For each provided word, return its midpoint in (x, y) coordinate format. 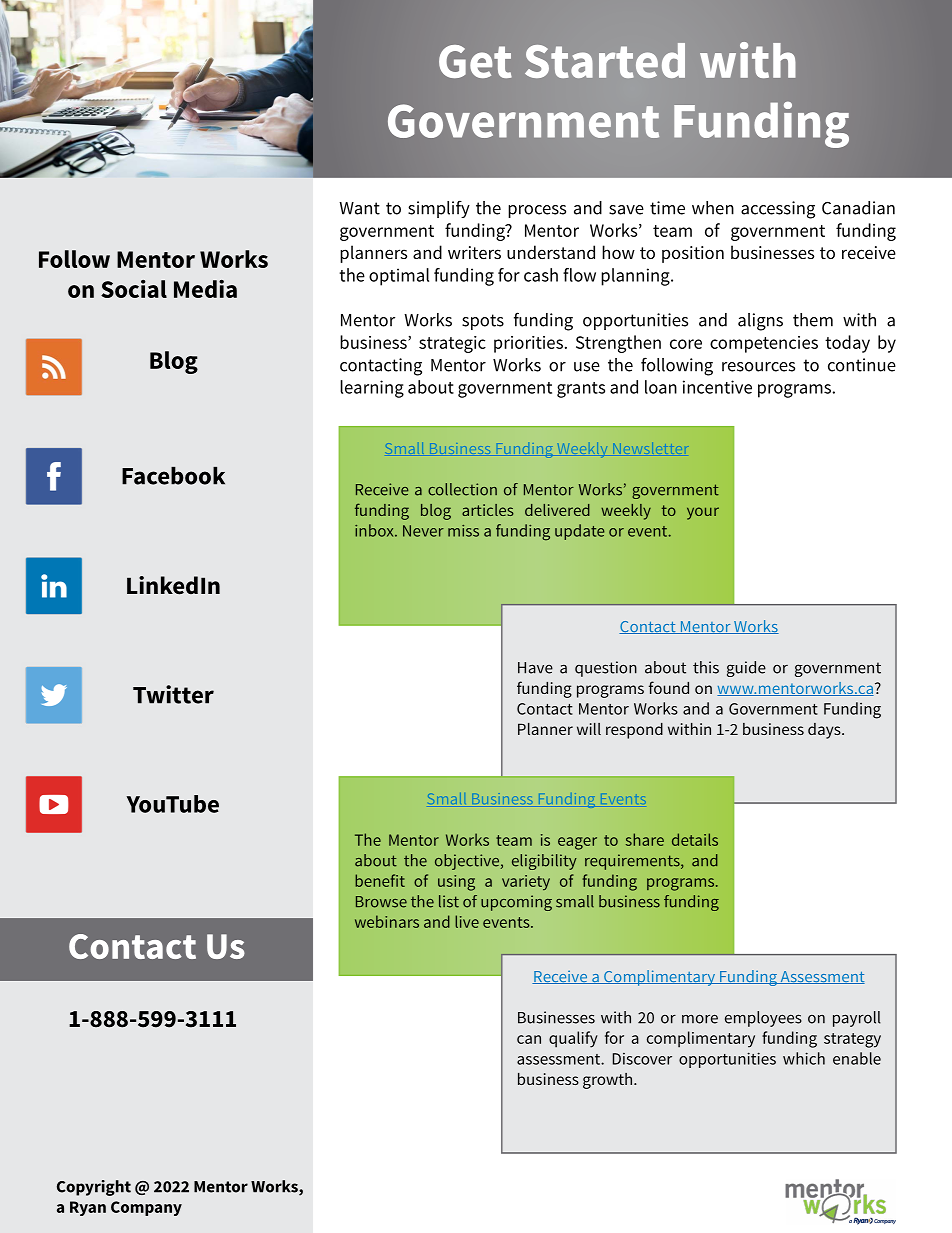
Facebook (173, 476)
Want (359, 208)
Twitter (173, 694)
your (703, 513)
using (456, 883)
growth (609, 1081)
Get (475, 61)
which (804, 1058)
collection (462, 489)
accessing (778, 210)
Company (146, 1208)
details (695, 839)
